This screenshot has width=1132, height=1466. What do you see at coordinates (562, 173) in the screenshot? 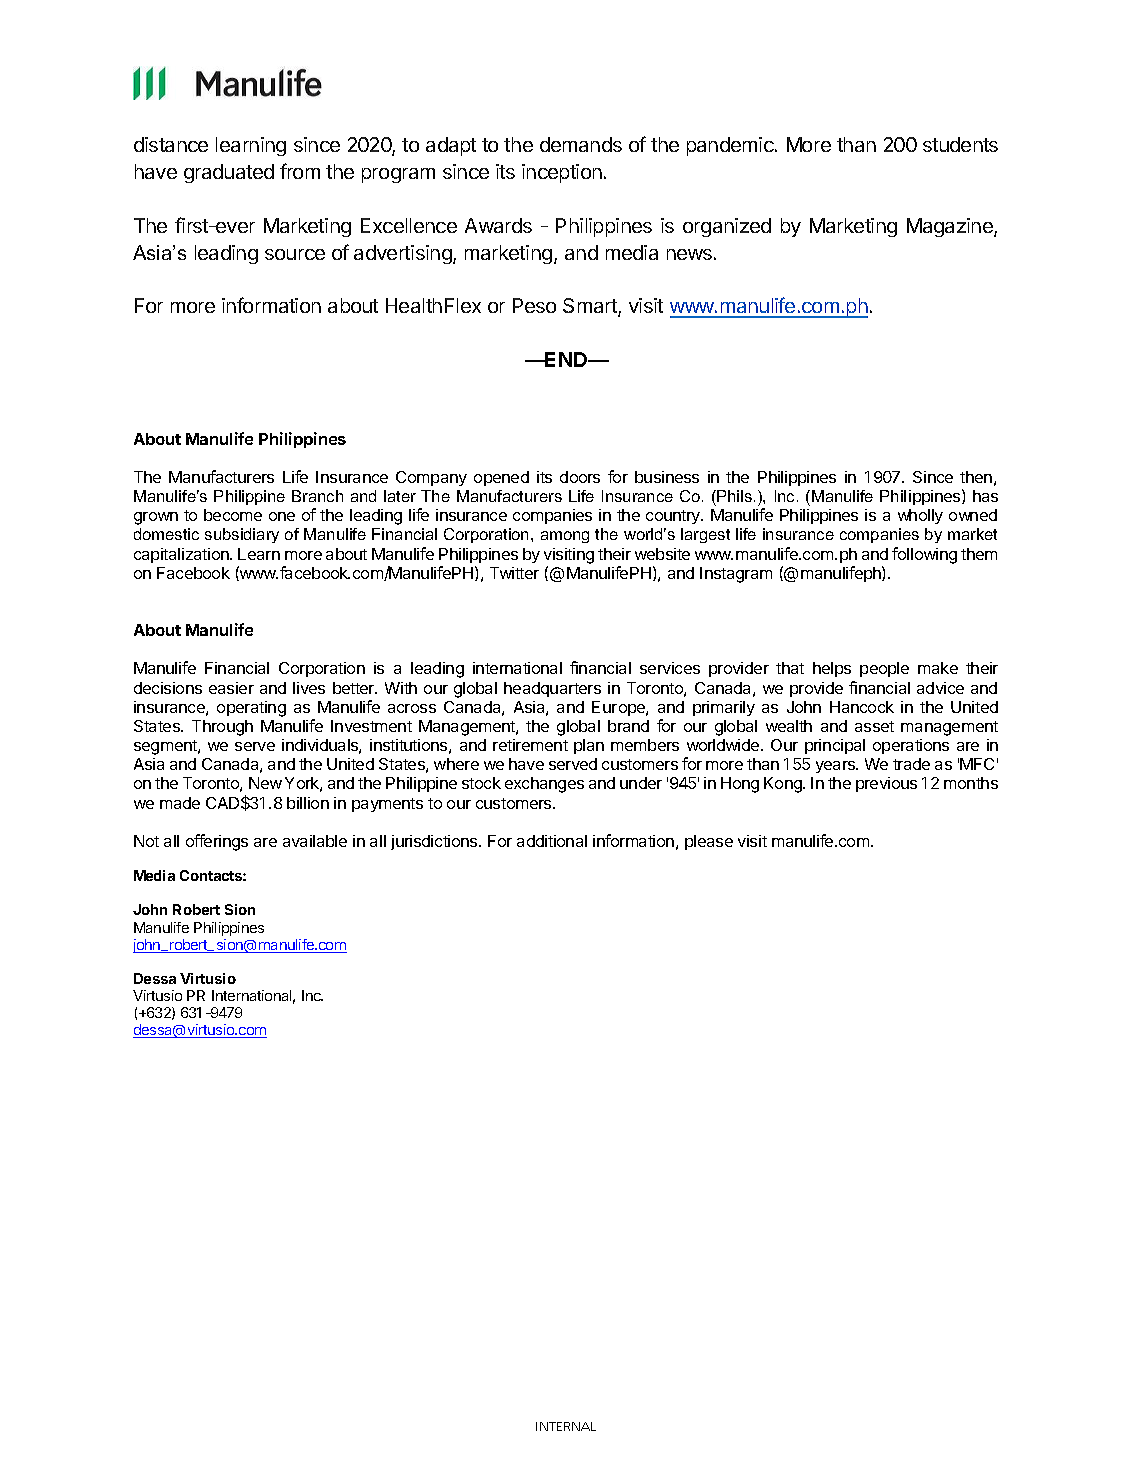
I see `inception` at bounding box center [562, 173].
